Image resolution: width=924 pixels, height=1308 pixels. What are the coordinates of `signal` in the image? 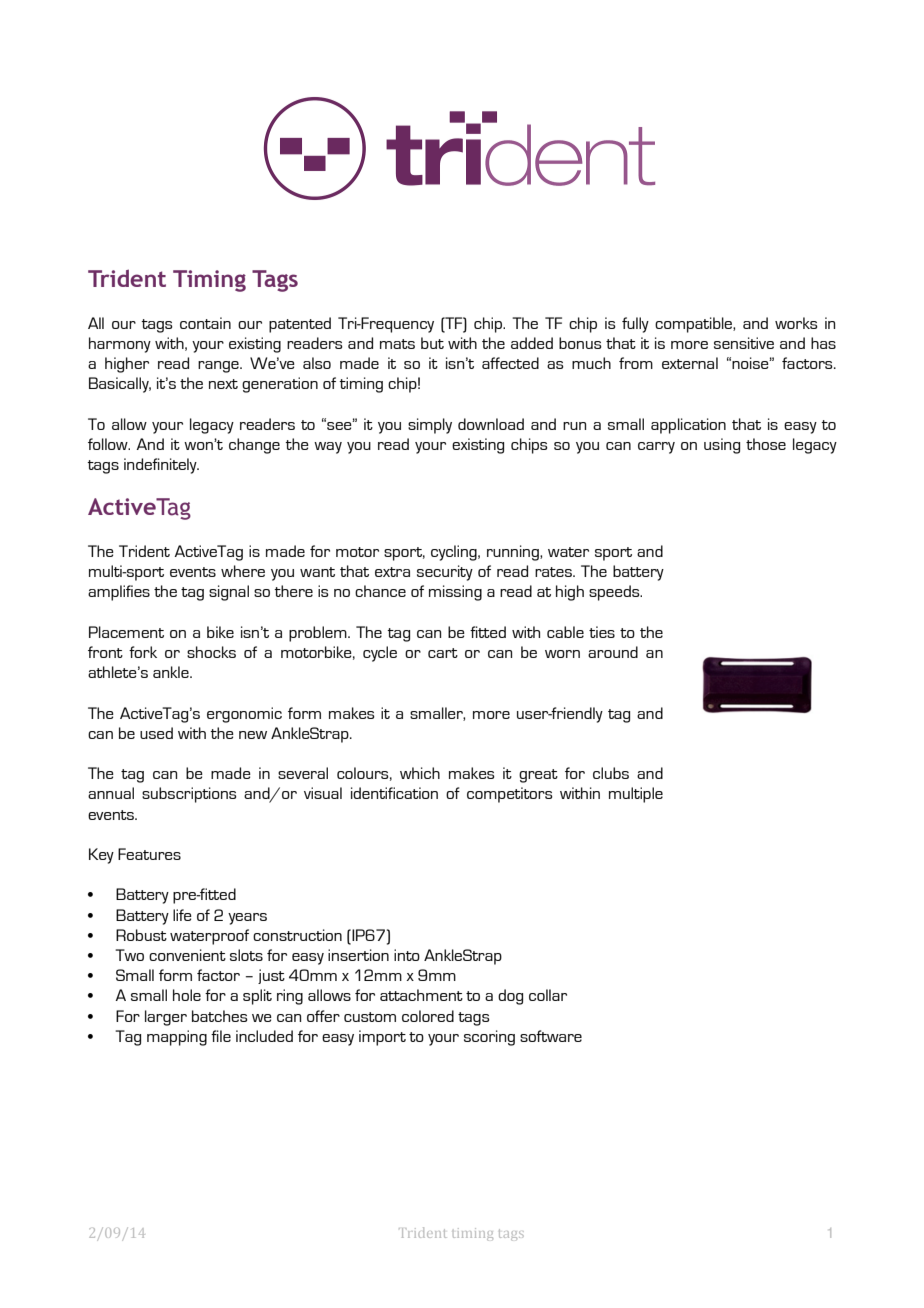 It's located at (229, 593).
